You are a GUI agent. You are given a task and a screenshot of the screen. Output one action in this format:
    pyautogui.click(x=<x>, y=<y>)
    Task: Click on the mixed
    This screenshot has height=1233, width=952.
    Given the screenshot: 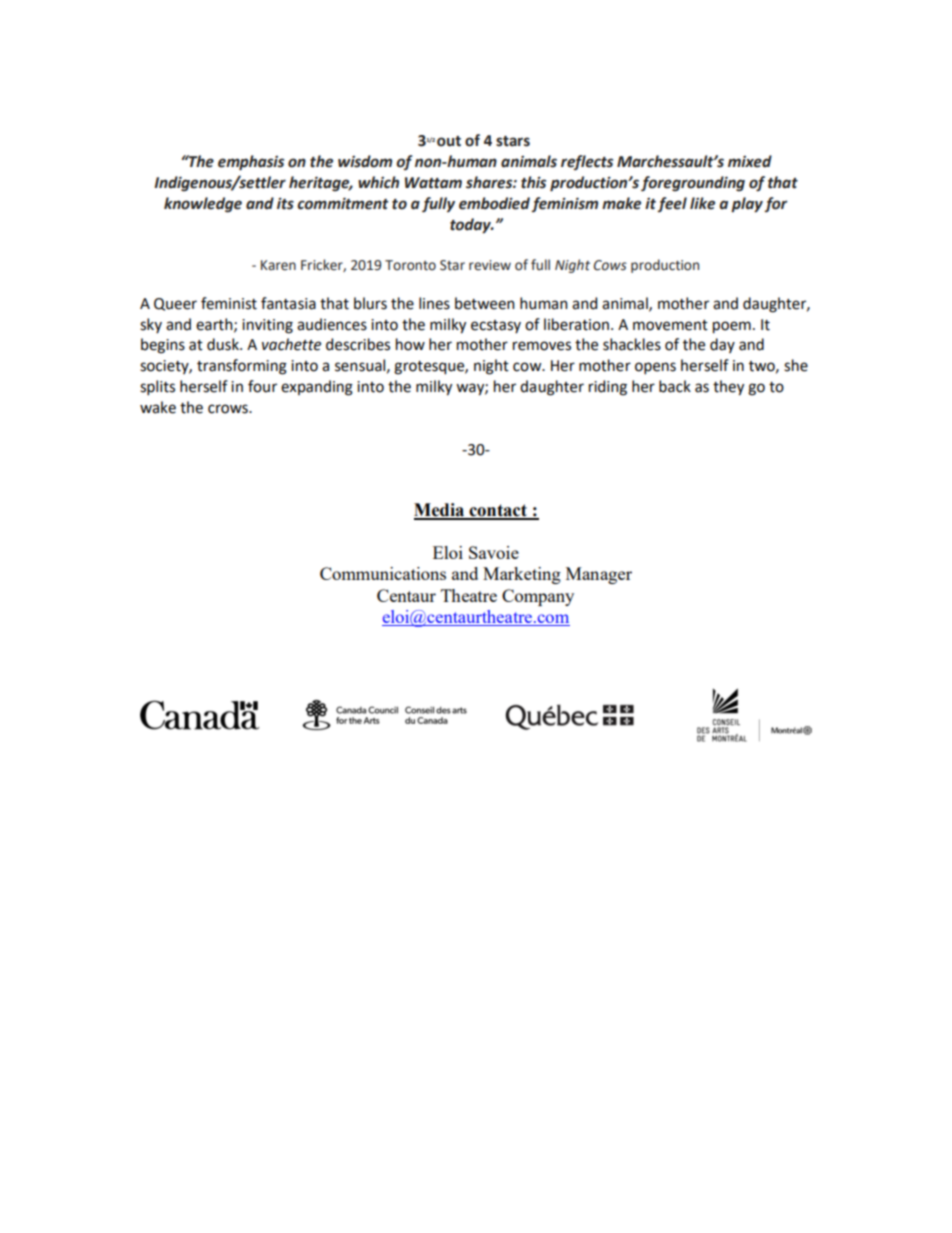 What is the action you would take?
    pyautogui.click(x=750, y=161)
